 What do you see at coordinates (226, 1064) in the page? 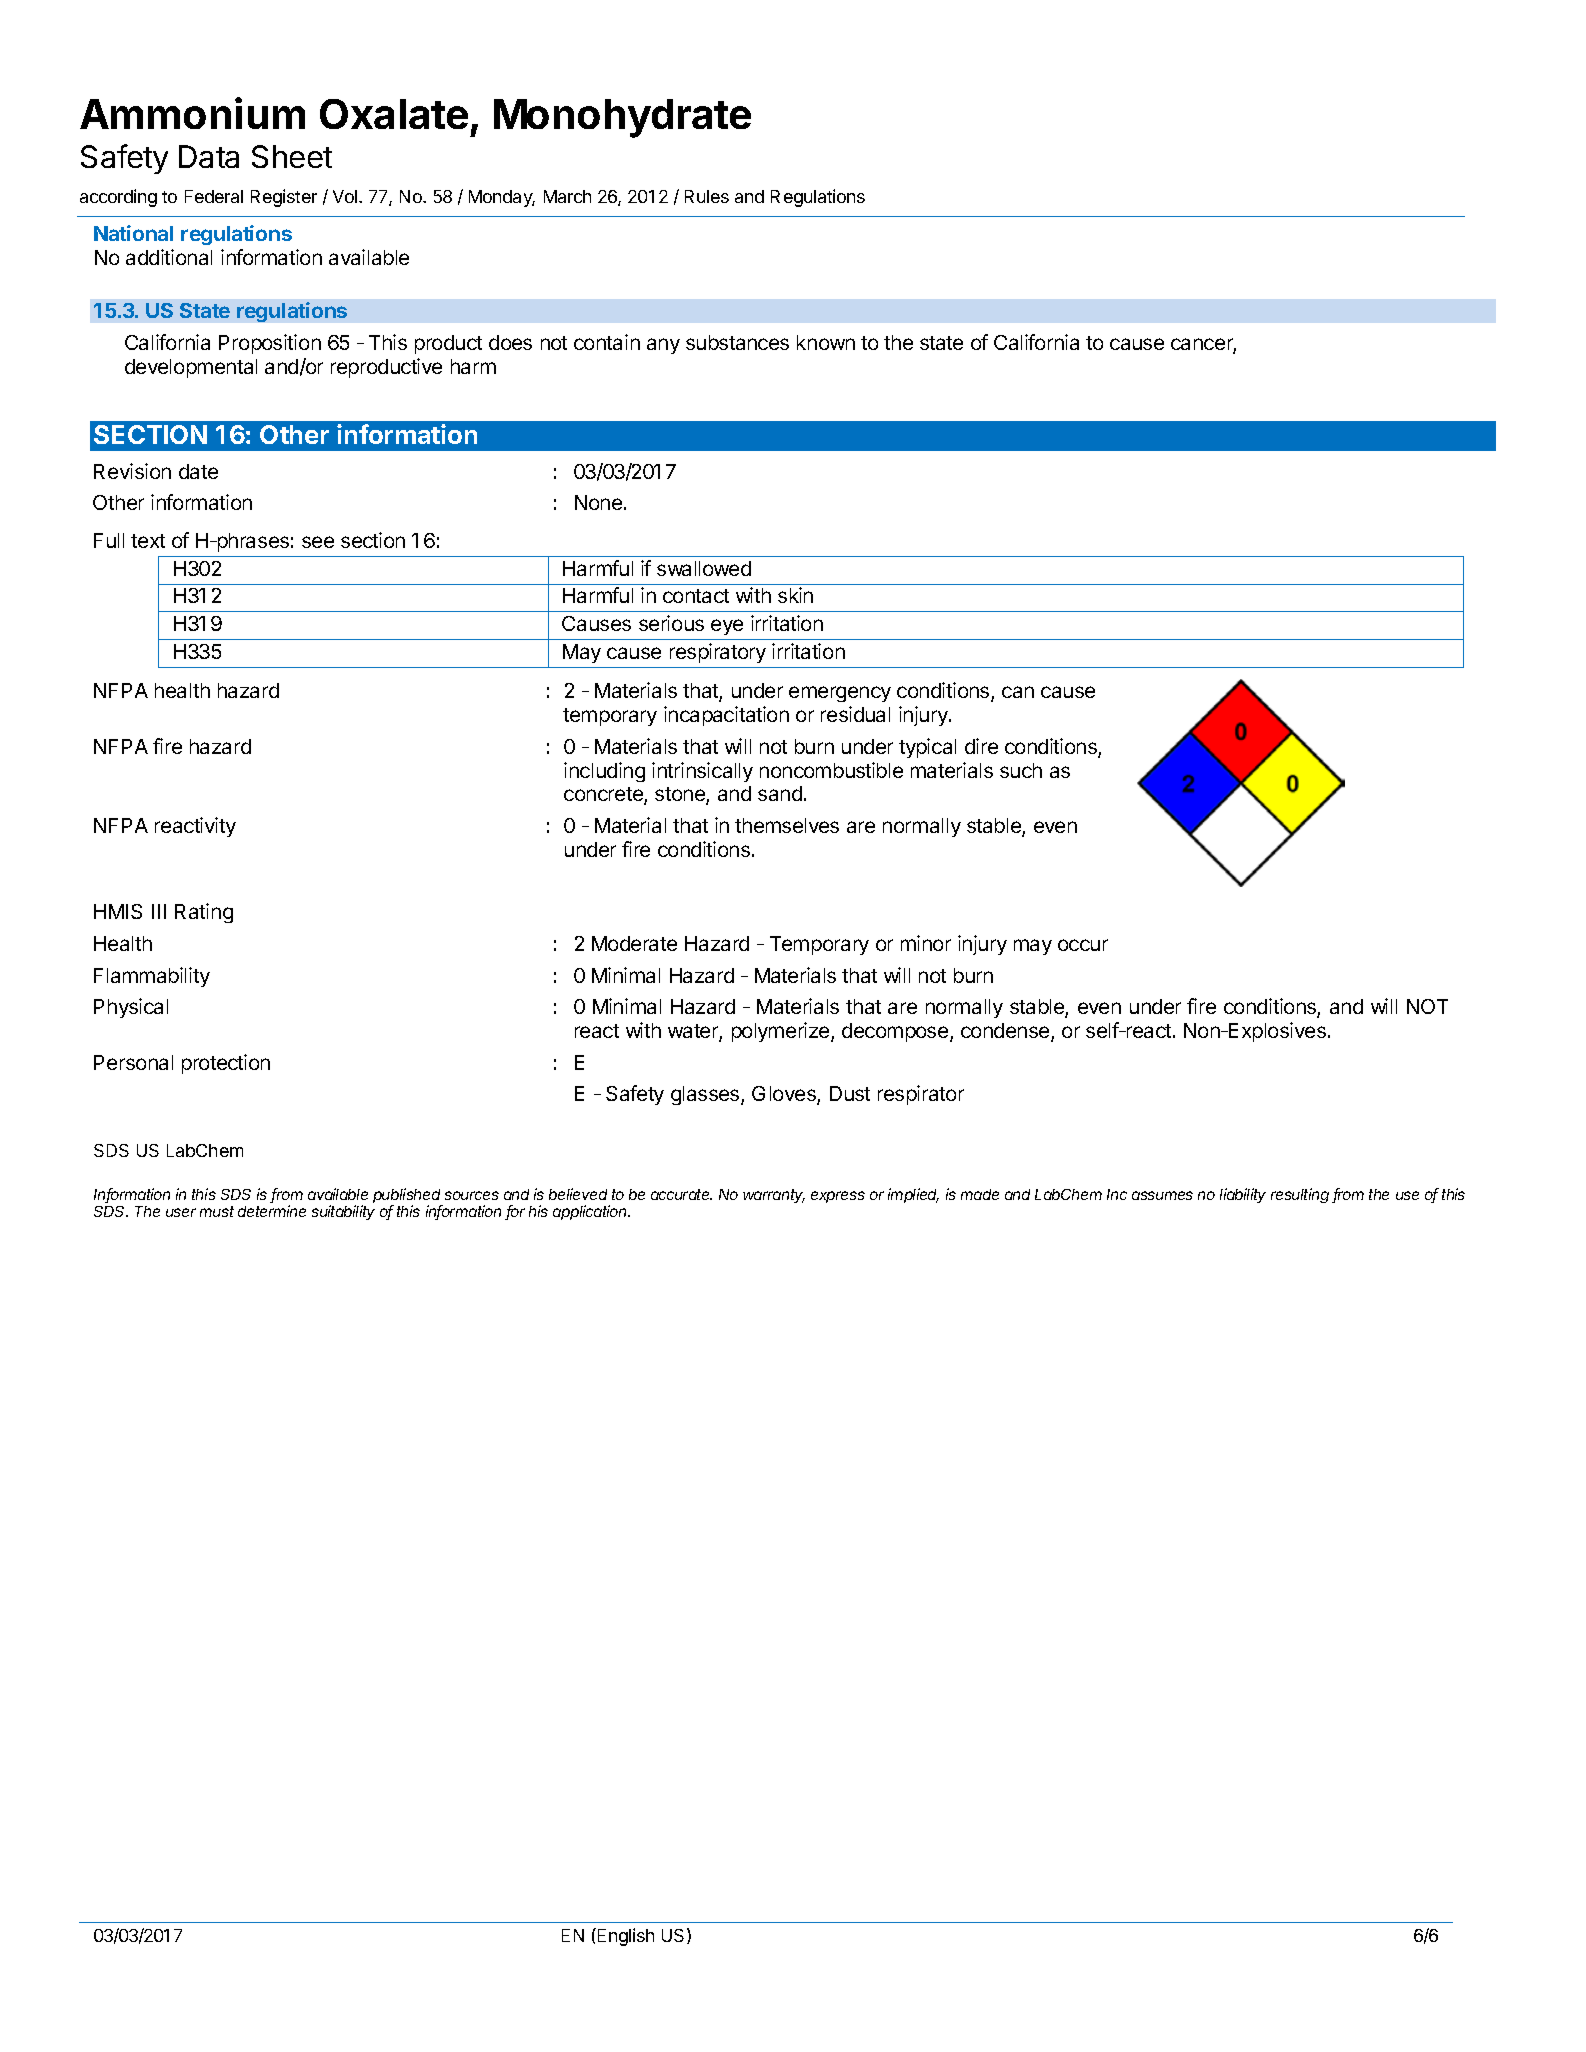
I see `protection` at bounding box center [226, 1064].
